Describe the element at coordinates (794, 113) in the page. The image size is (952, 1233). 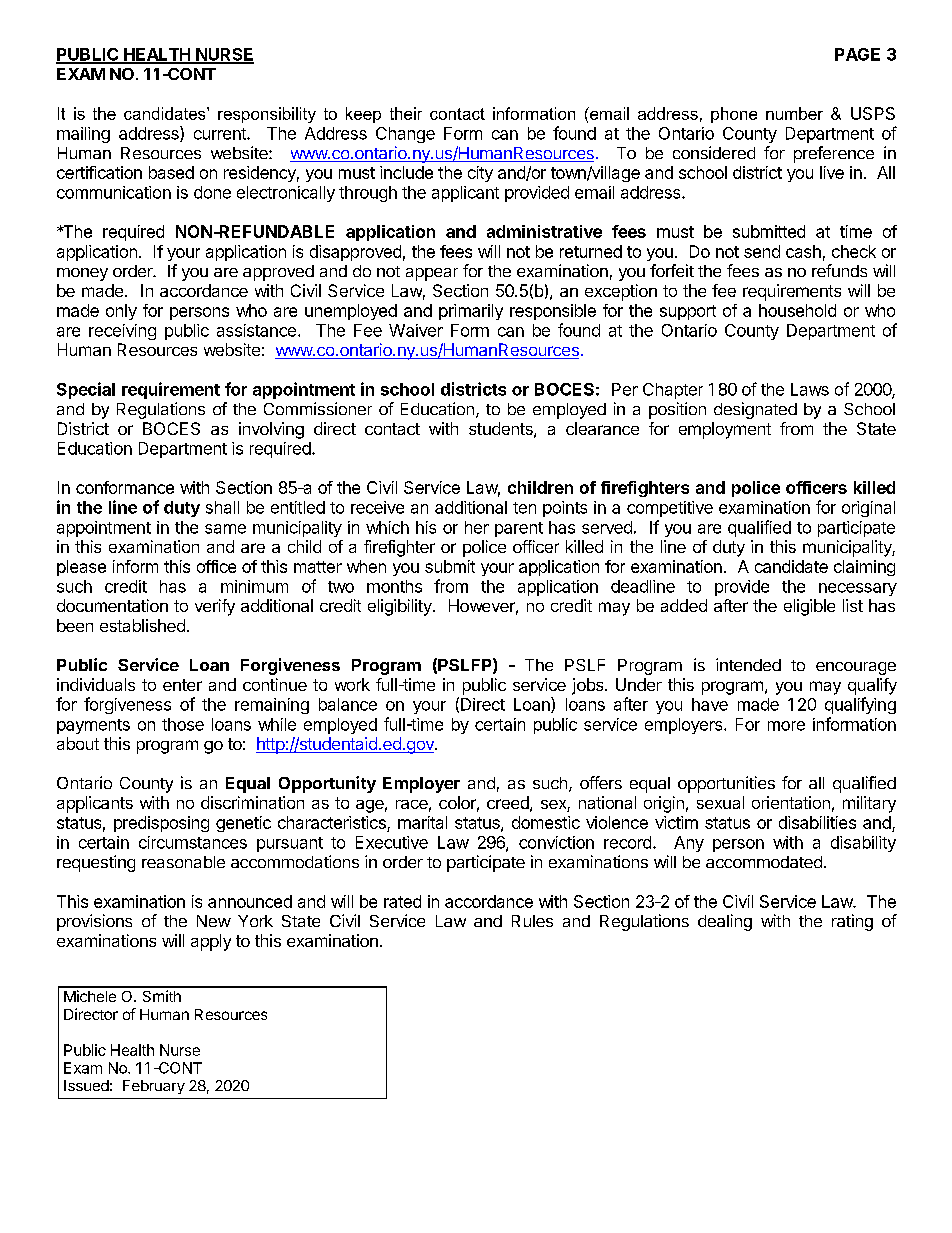
I see `number` at that location.
